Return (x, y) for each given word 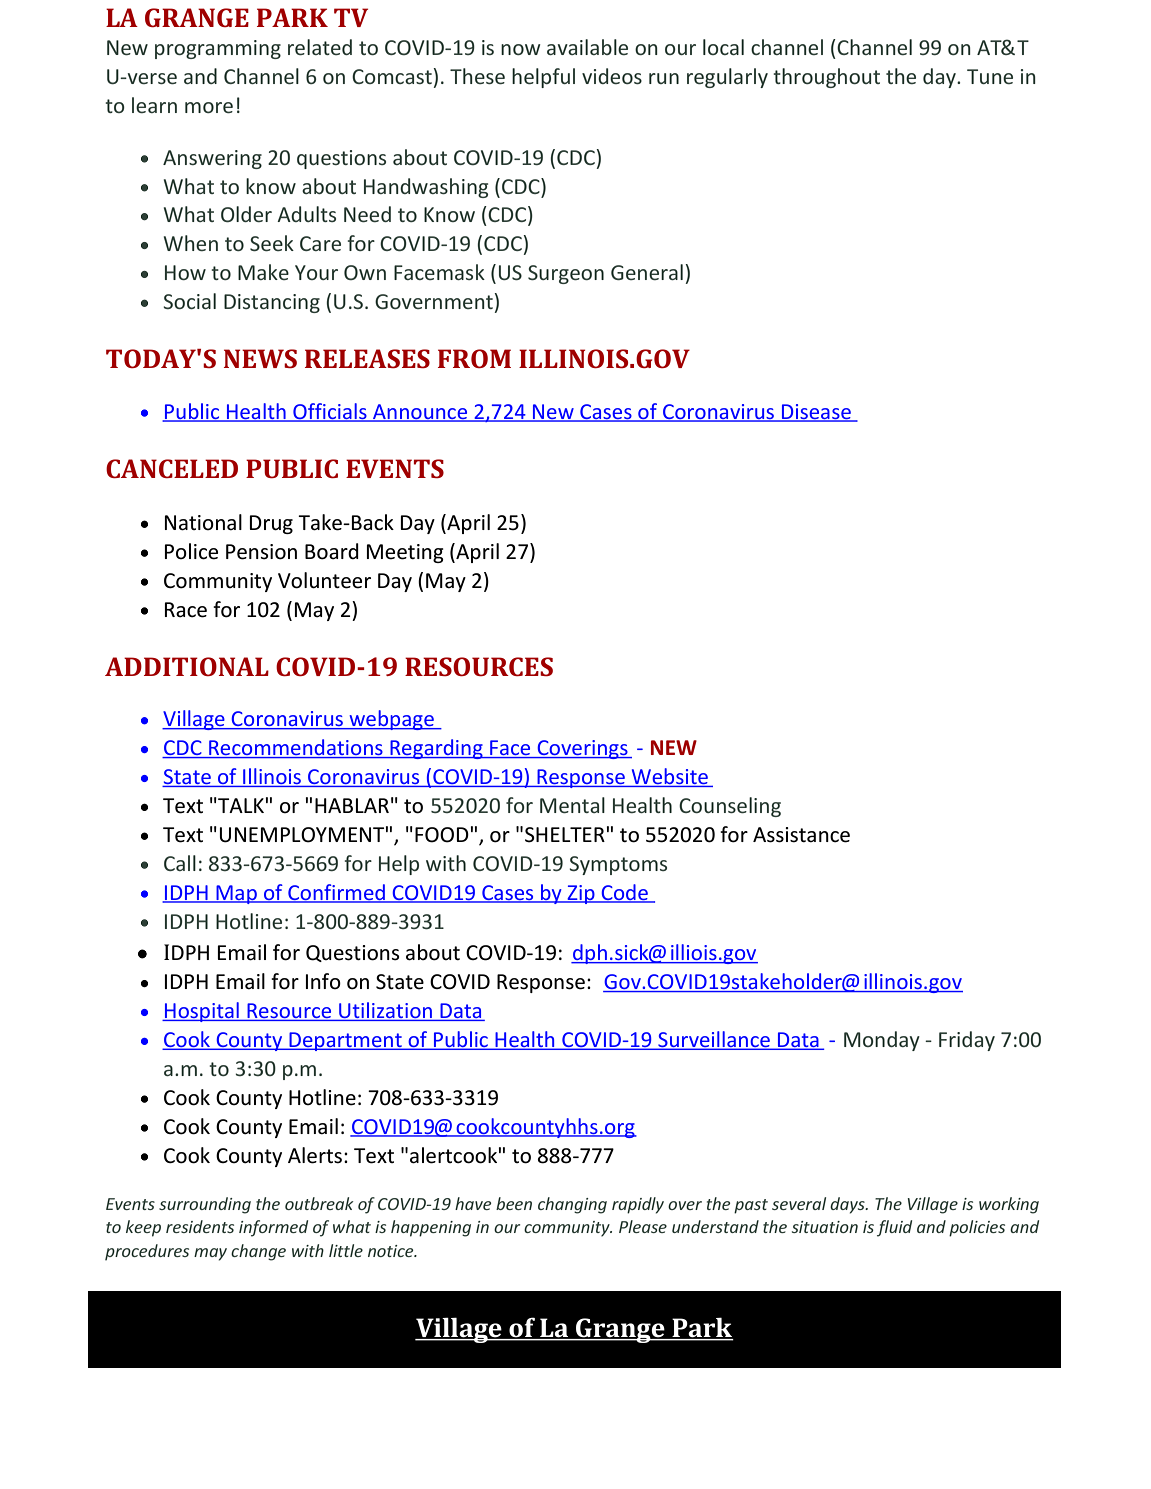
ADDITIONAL (187, 666)
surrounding (205, 1205)
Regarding (436, 749)
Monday (882, 1041)
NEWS (260, 358)
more (209, 107)
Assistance (801, 835)
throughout (826, 78)
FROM (474, 358)
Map (236, 894)
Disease (816, 413)
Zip (581, 894)
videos (612, 76)
